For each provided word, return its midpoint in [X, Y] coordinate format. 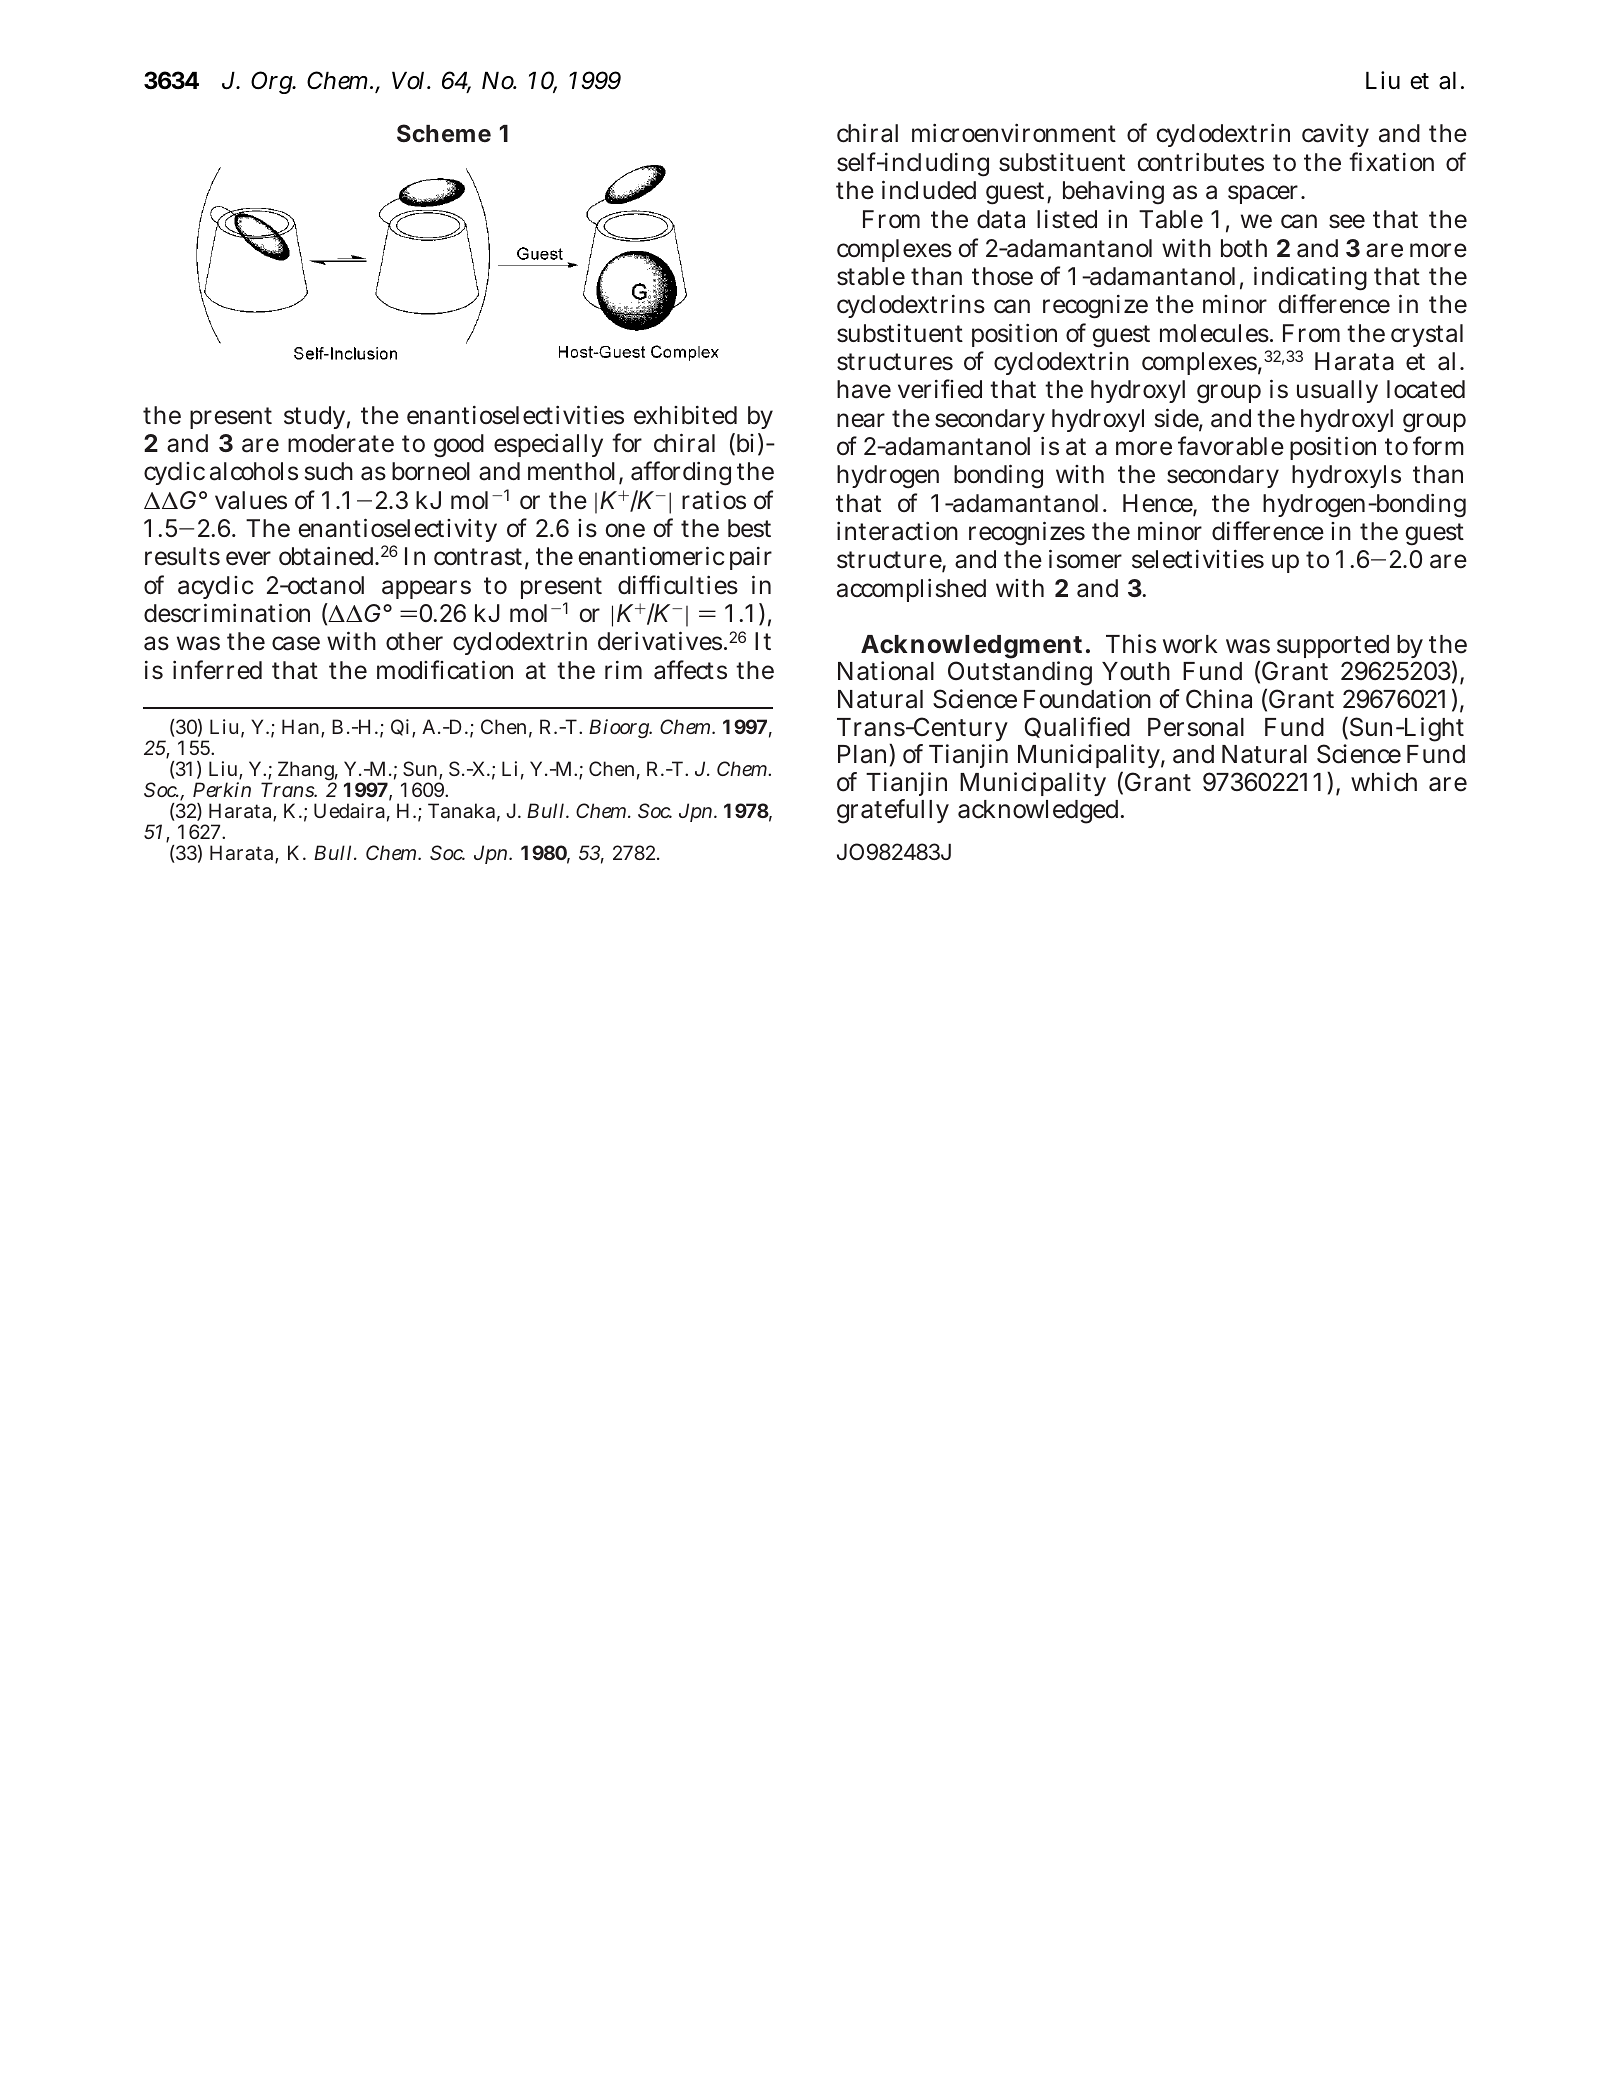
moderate [341, 443]
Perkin [222, 789]
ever [248, 558]
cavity [1335, 135]
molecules [1215, 333]
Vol [410, 81]
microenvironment [1014, 133]
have [864, 389]
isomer [1085, 559]
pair [751, 558]
